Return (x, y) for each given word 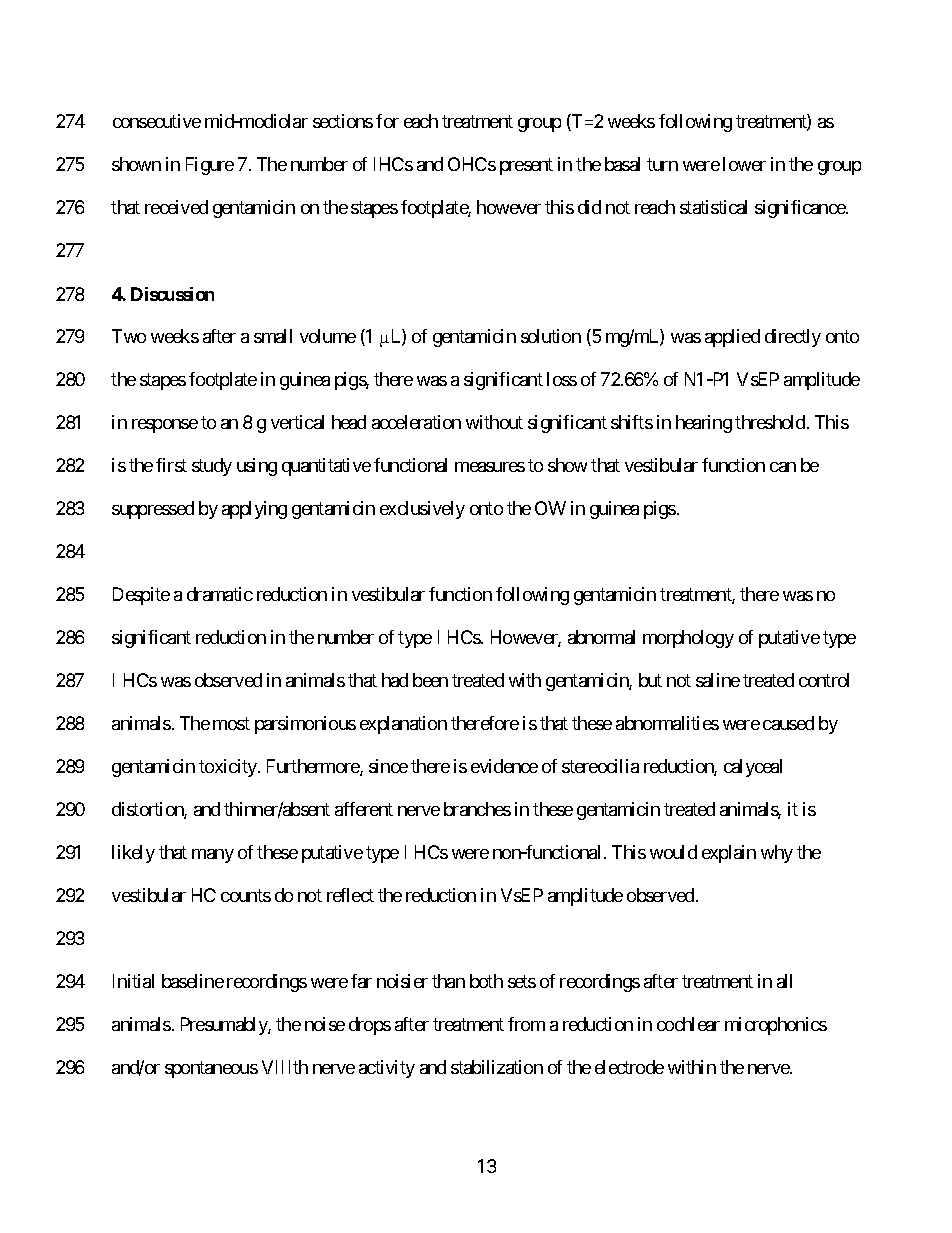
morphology (688, 639)
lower (744, 164)
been (430, 680)
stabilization (497, 1067)
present (526, 167)
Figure (210, 166)
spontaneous (211, 1069)
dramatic (220, 594)
